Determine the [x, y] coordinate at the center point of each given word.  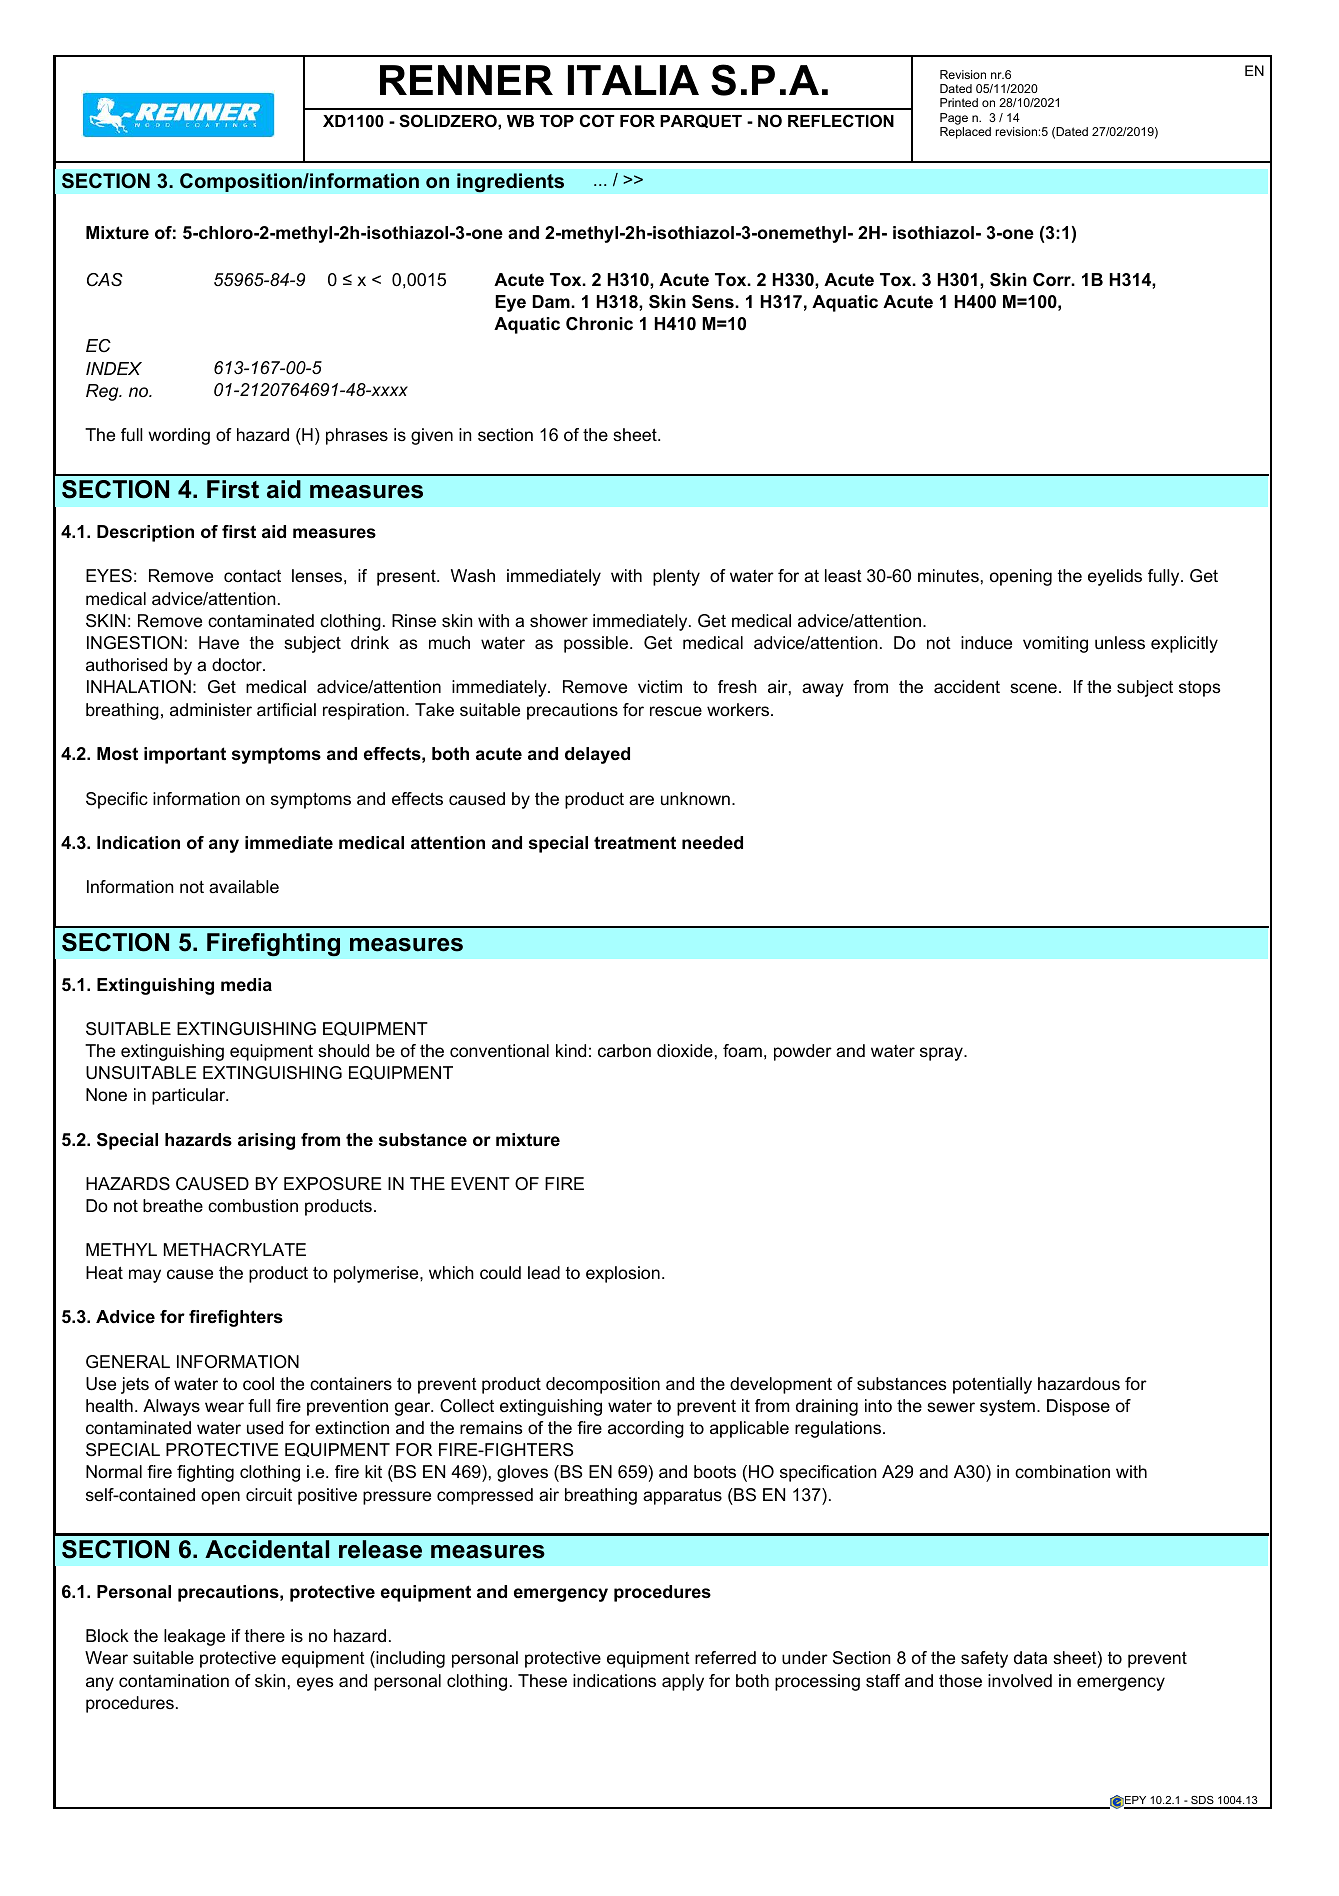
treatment [635, 842]
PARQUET [701, 121]
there [265, 1636]
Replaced [965, 133]
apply [683, 1682]
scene [1033, 688]
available [244, 887]
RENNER [466, 80]
